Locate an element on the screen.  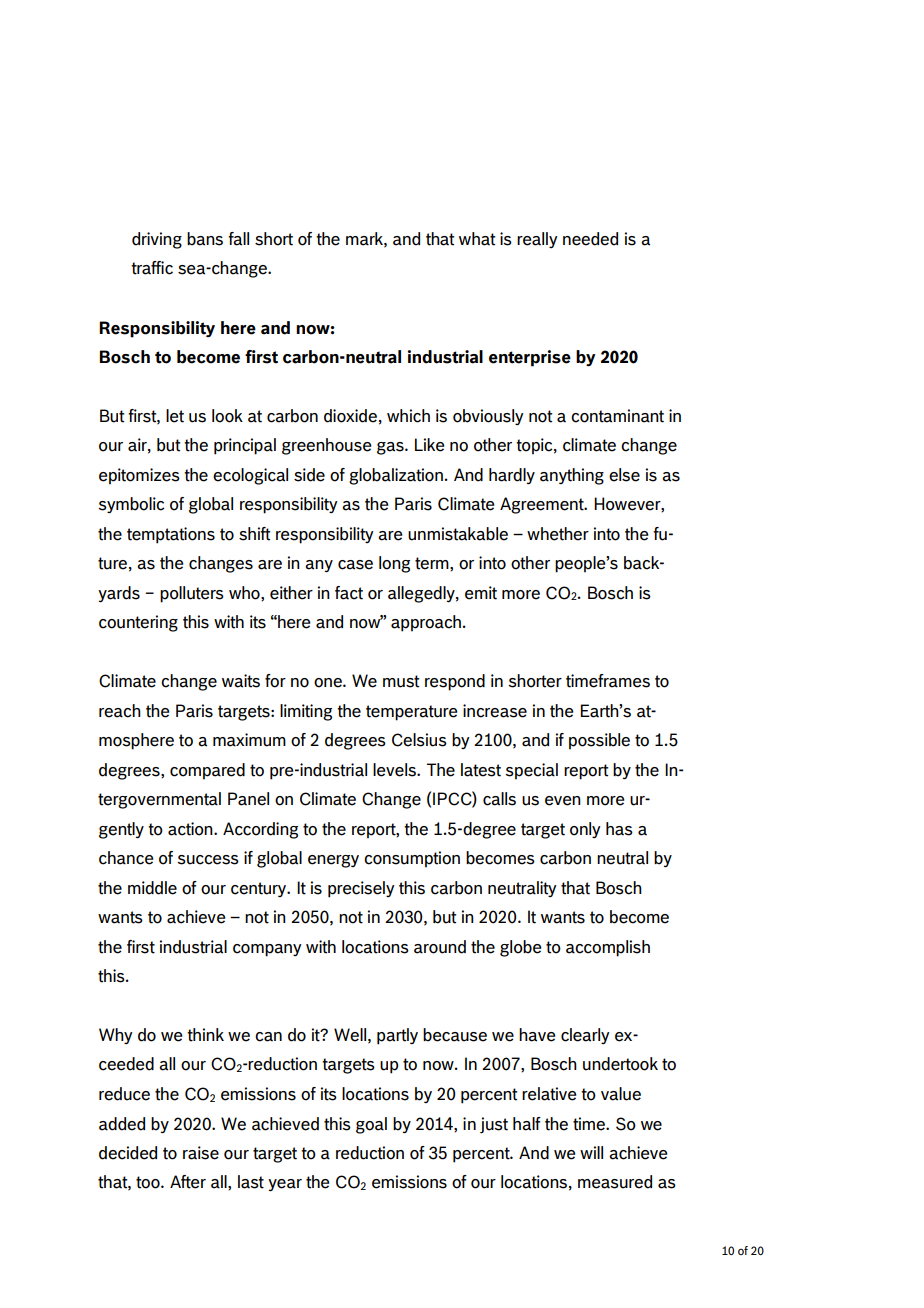
case is located at coordinates (355, 565).
